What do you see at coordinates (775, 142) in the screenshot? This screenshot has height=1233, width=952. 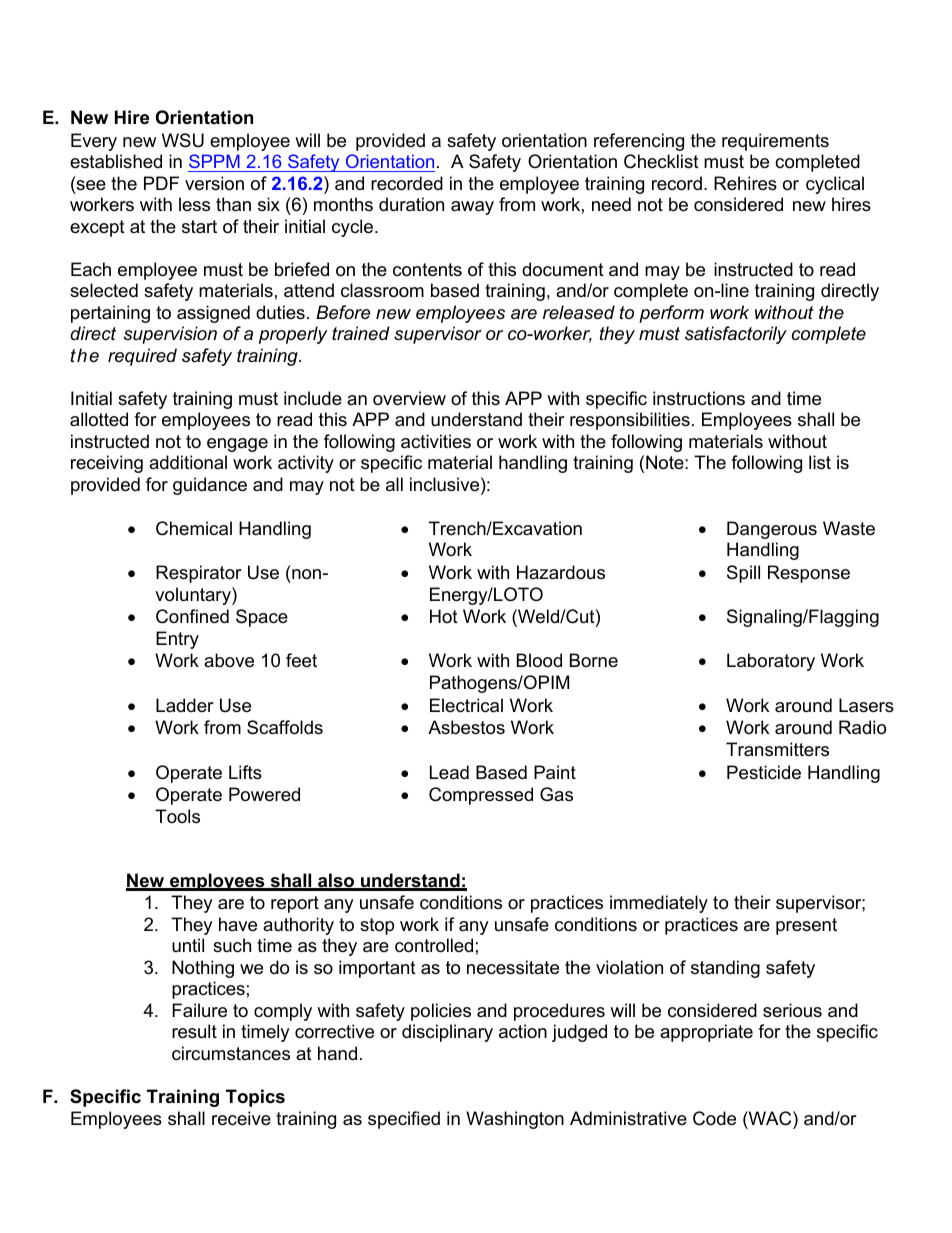 I see `requirements` at bounding box center [775, 142].
